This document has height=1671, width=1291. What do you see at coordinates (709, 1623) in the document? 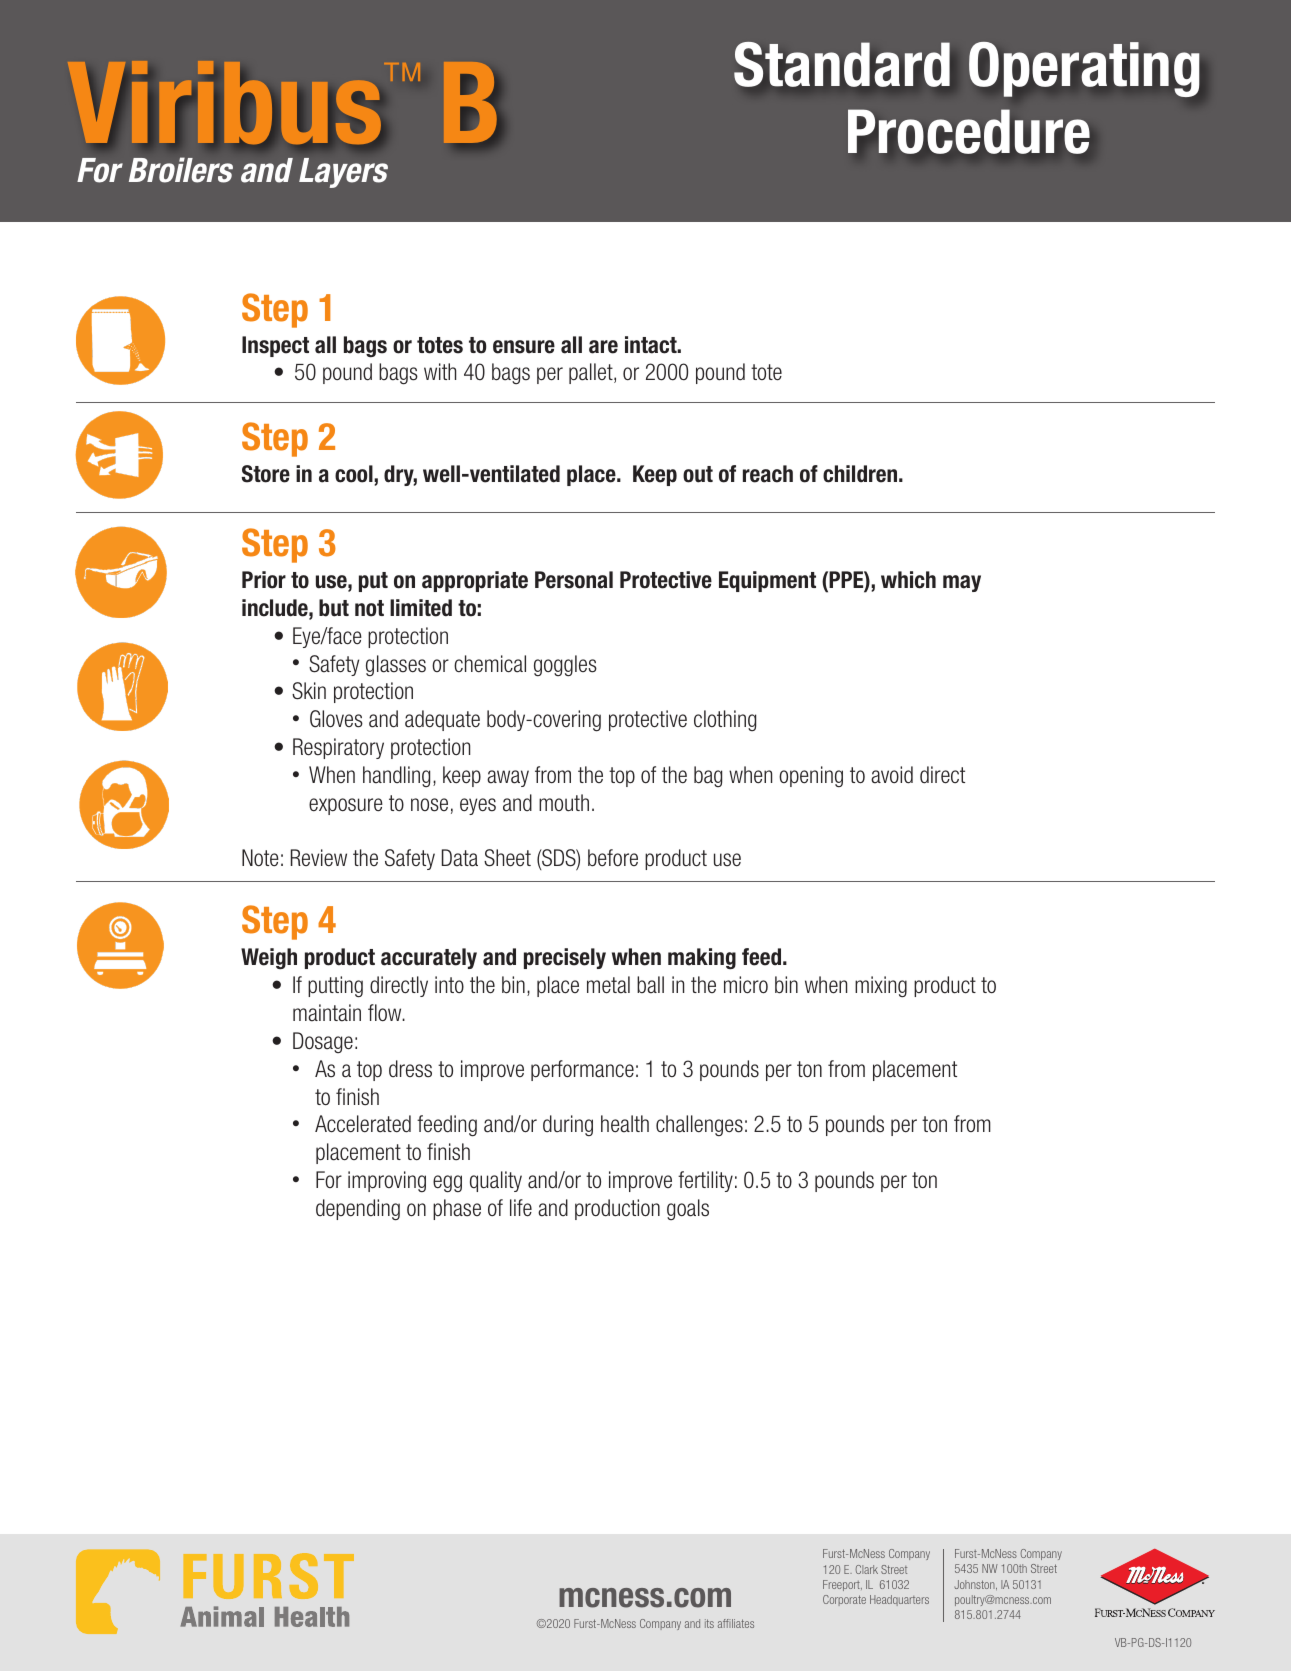
I see `its` at bounding box center [709, 1623].
